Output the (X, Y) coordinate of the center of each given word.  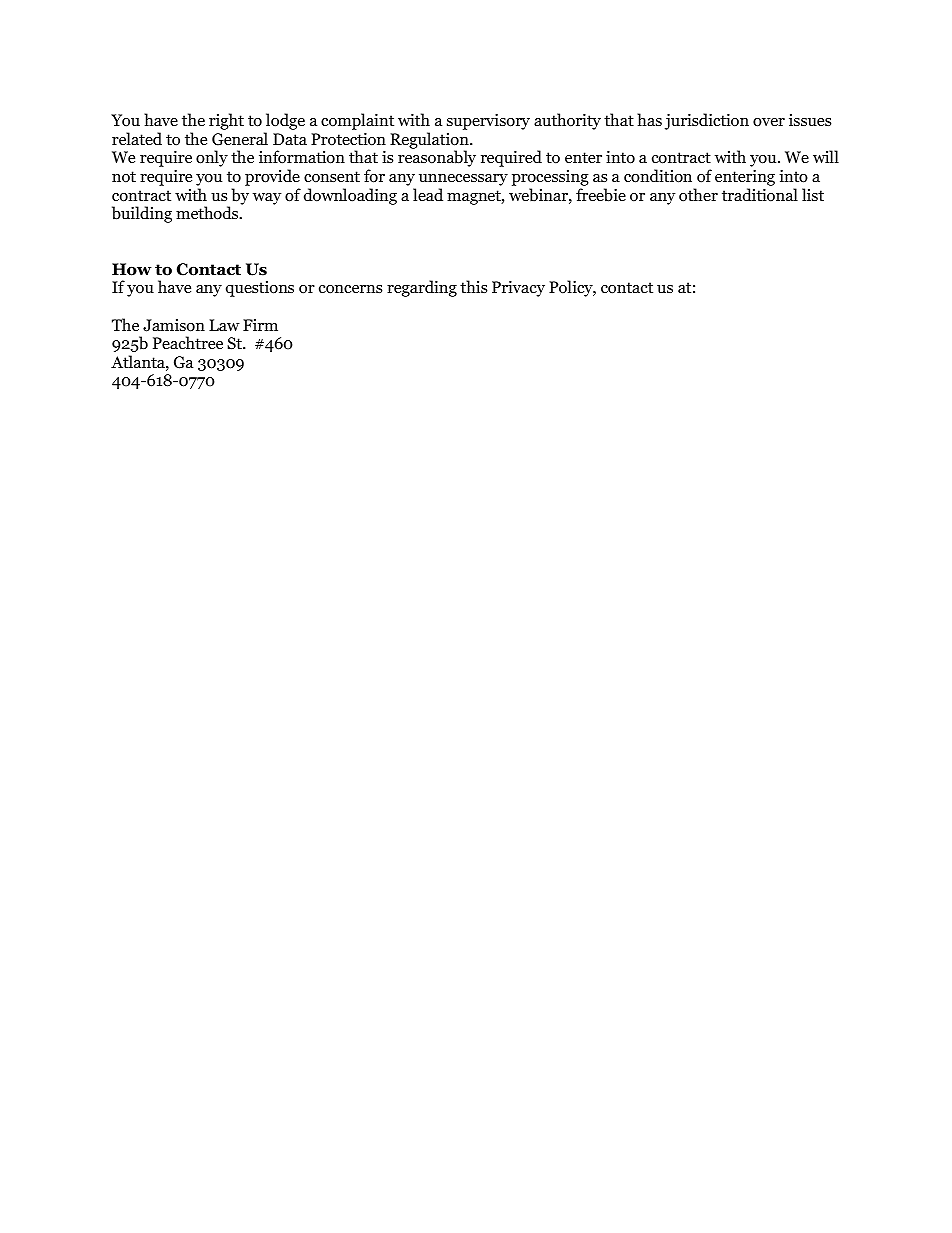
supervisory (488, 122)
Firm (260, 325)
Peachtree (188, 342)
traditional (760, 195)
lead (428, 194)
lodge (284, 123)
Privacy (518, 289)
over (769, 122)
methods (208, 213)
